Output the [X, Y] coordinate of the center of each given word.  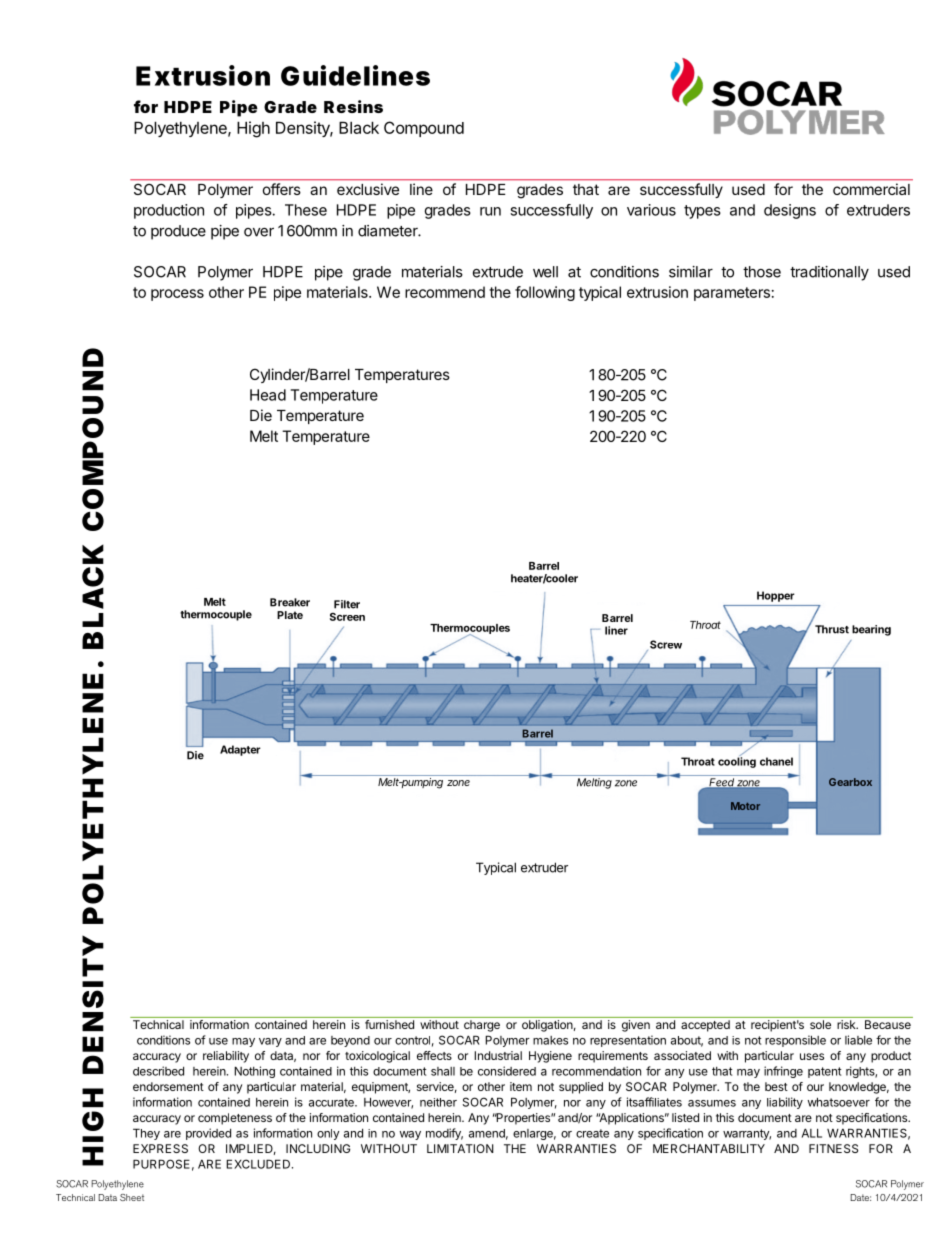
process [177, 295]
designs [790, 211]
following [545, 293]
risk [847, 1024]
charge [482, 1026]
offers [281, 189]
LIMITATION [460, 1148]
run [490, 211]
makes [550, 1040]
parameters [732, 294]
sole [820, 1024]
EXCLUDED [259, 1164]
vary [270, 1042]
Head [268, 395]
